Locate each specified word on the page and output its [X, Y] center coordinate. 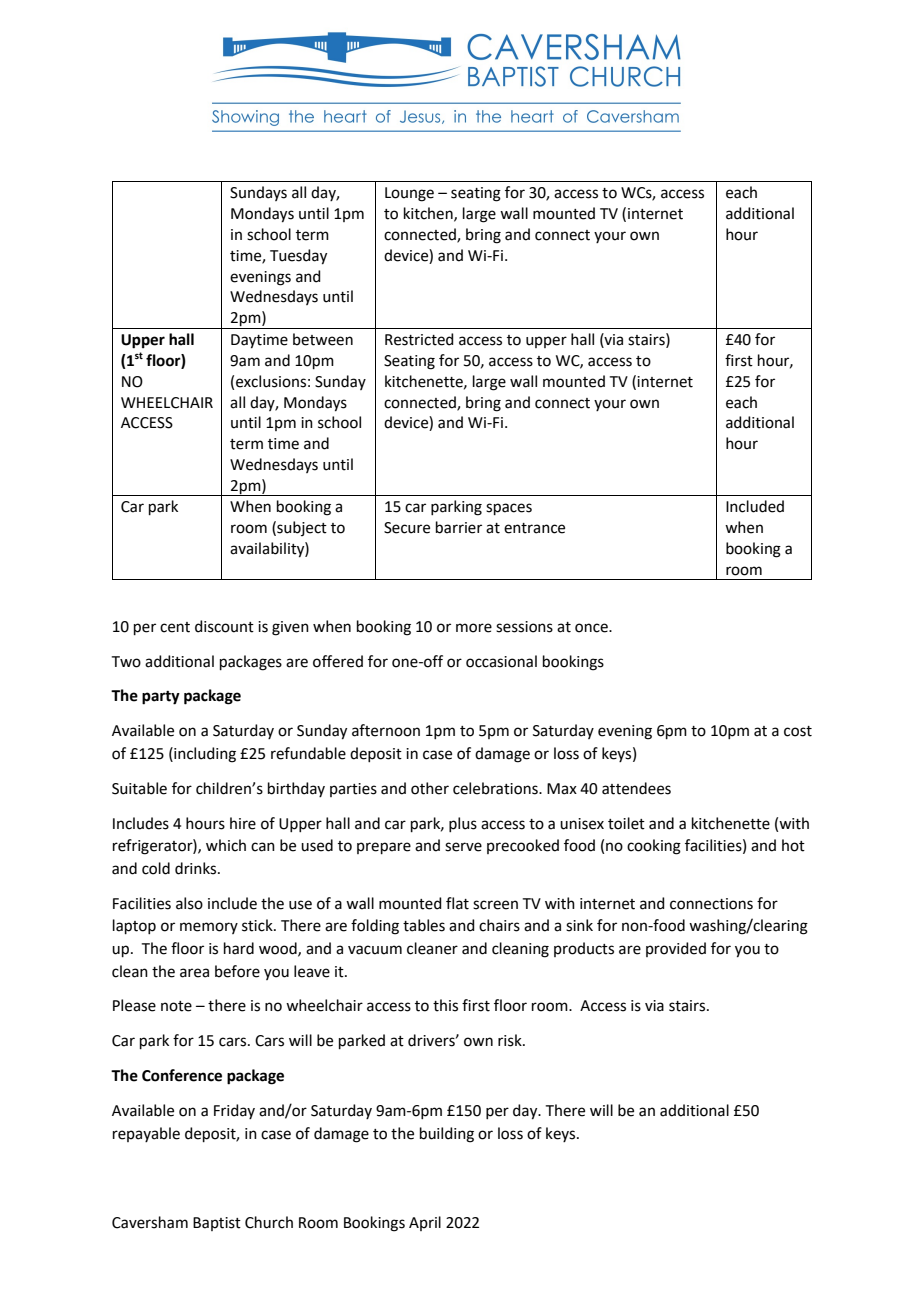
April [425, 1223]
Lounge [409, 194]
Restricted [419, 339]
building [447, 1135]
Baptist [217, 1224]
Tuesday [298, 257]
